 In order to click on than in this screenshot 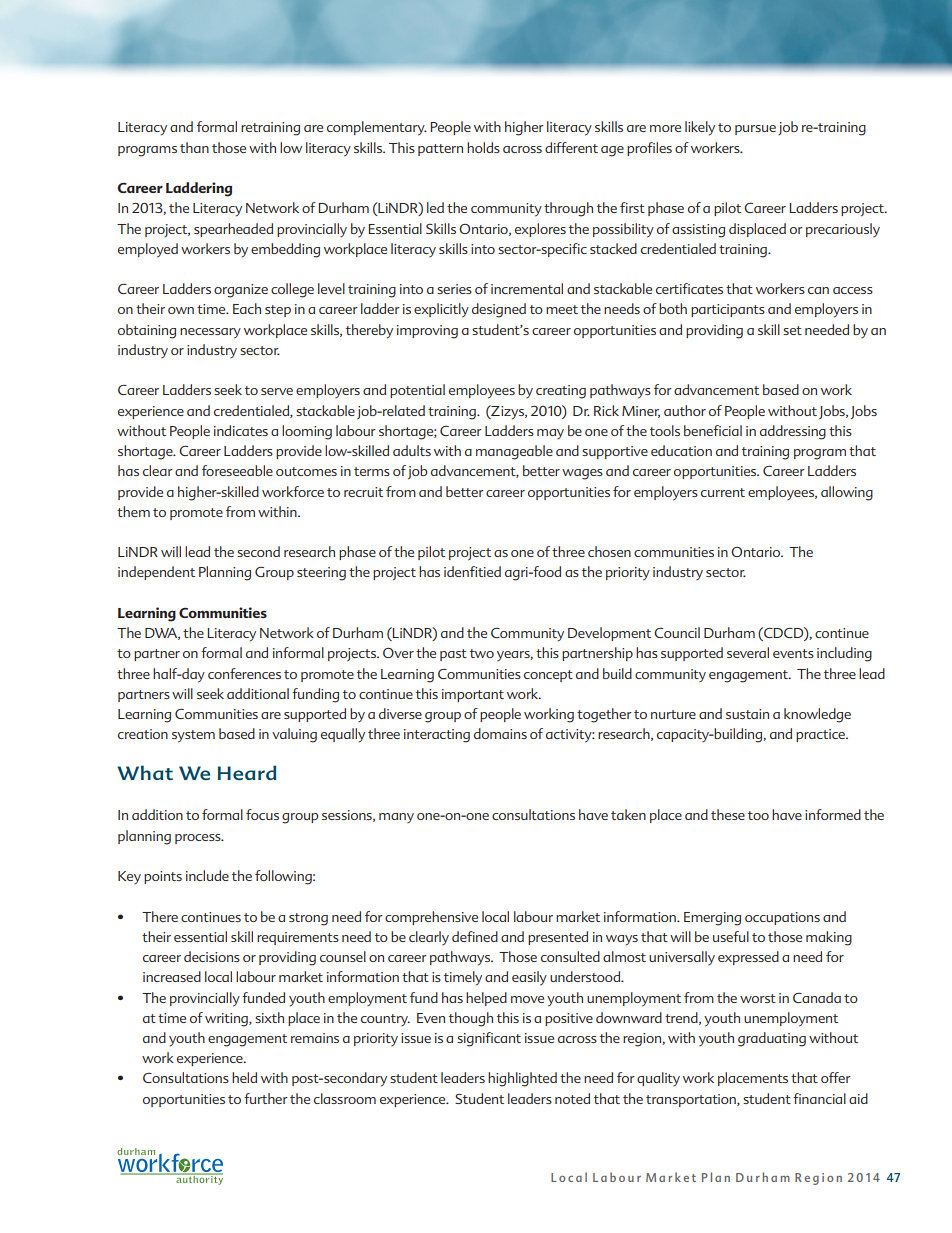, I will do `click(194, 147)`.
